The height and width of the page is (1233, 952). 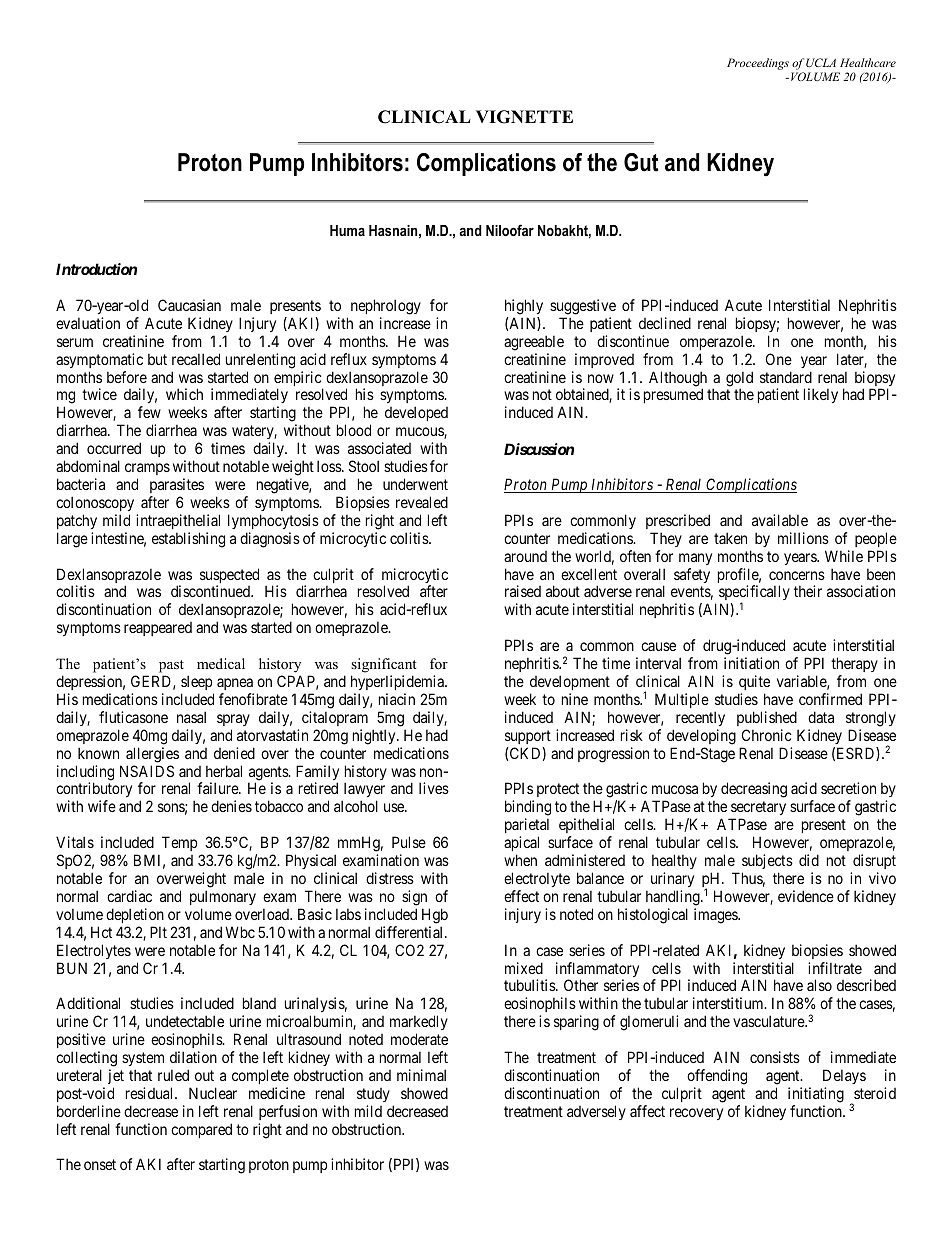 I want to click on subjects, so click(x=767, y=861).
